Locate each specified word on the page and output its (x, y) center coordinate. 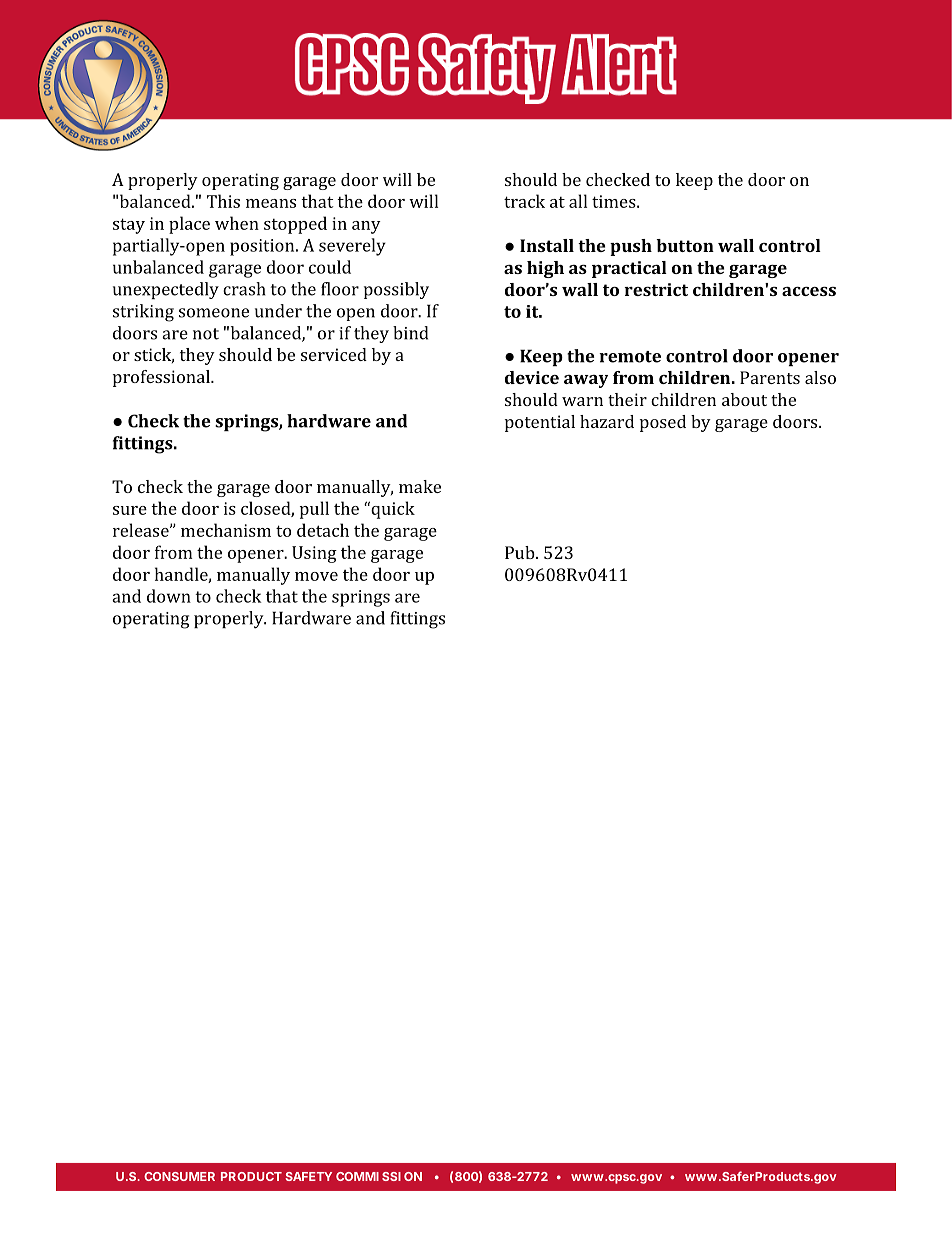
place (189, 225)
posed (663, 423)
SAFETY (308, 1176)
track (524, 201)
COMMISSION (379, 1176)
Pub (521, 552)
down (169, 596)
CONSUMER (179, 1176)
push (631, 247)
